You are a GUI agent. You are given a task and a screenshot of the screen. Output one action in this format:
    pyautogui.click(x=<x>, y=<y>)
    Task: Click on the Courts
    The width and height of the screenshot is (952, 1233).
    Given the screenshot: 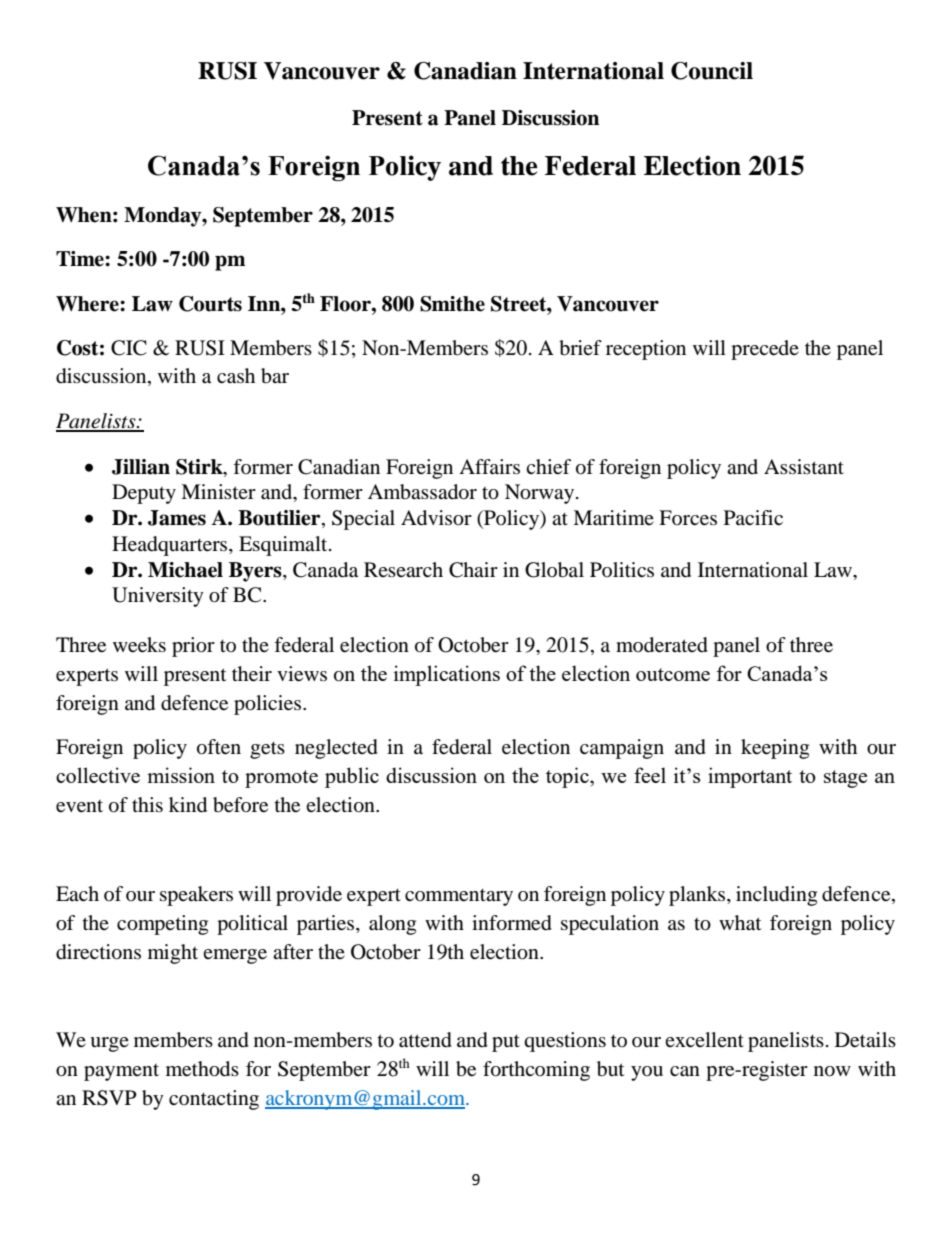 What is the action you would take?
    pyautogui.click(x=210, y=304)
